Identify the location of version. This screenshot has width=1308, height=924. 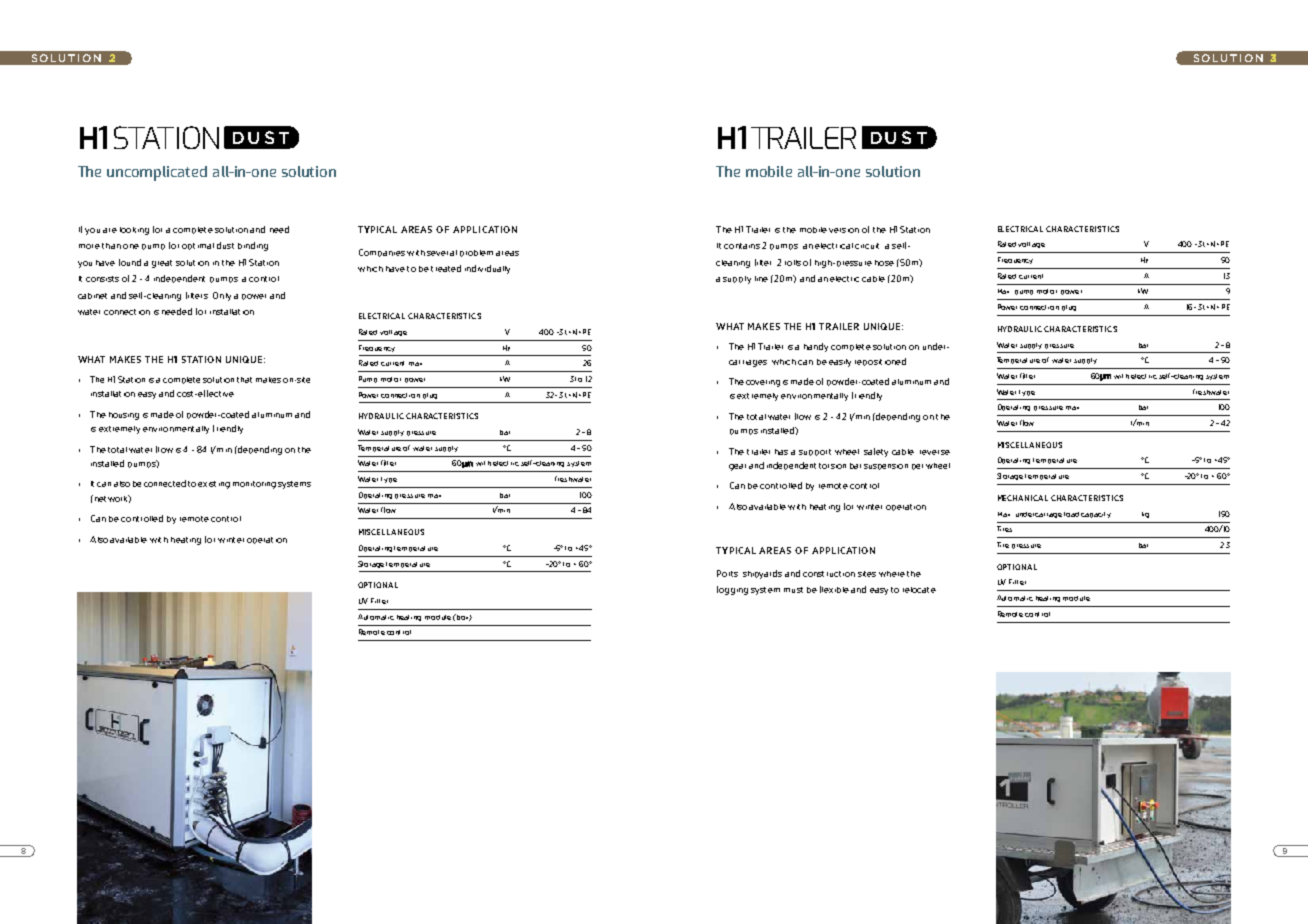
(844, 230).
